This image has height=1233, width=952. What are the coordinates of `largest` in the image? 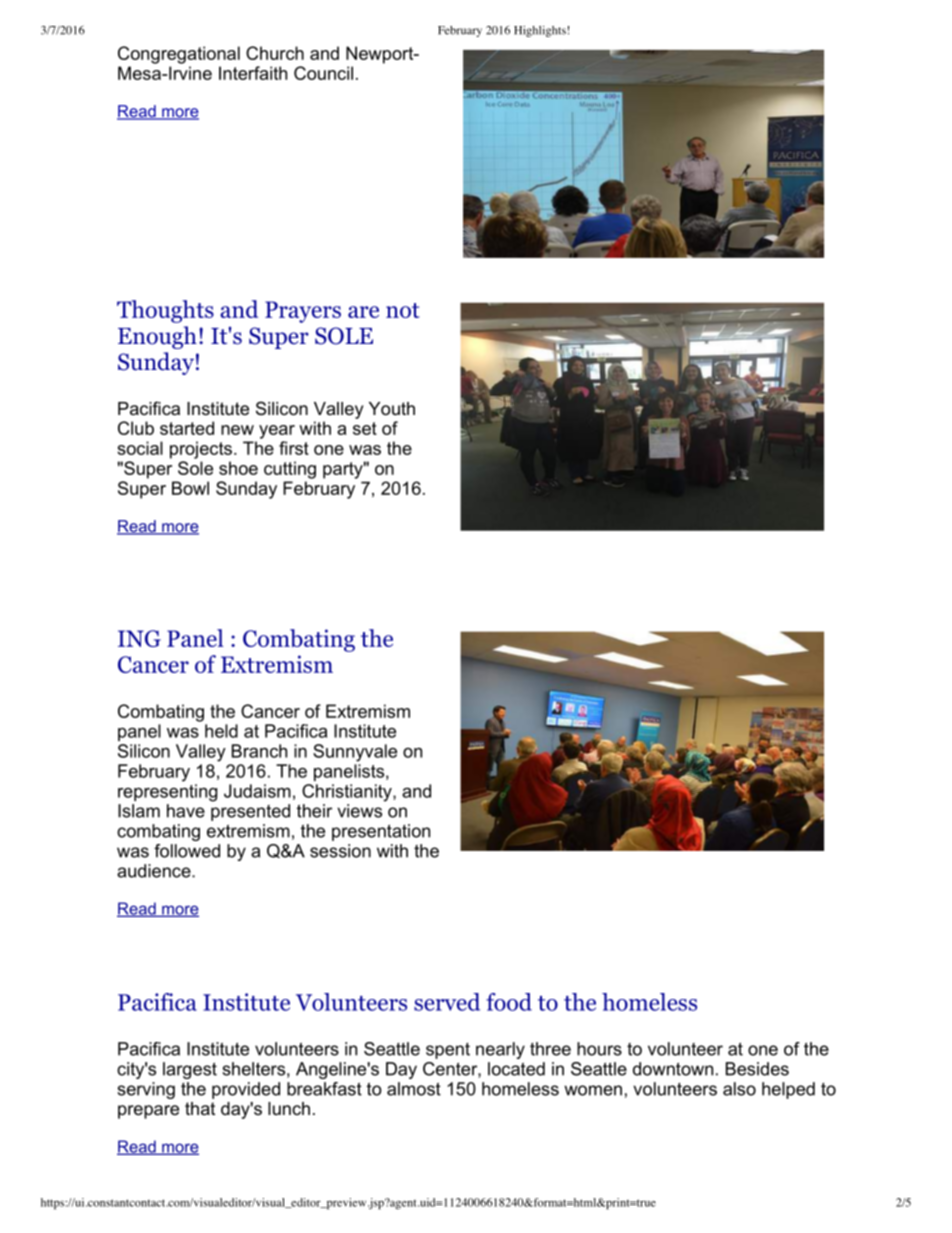 It's located at (190, 1070).
